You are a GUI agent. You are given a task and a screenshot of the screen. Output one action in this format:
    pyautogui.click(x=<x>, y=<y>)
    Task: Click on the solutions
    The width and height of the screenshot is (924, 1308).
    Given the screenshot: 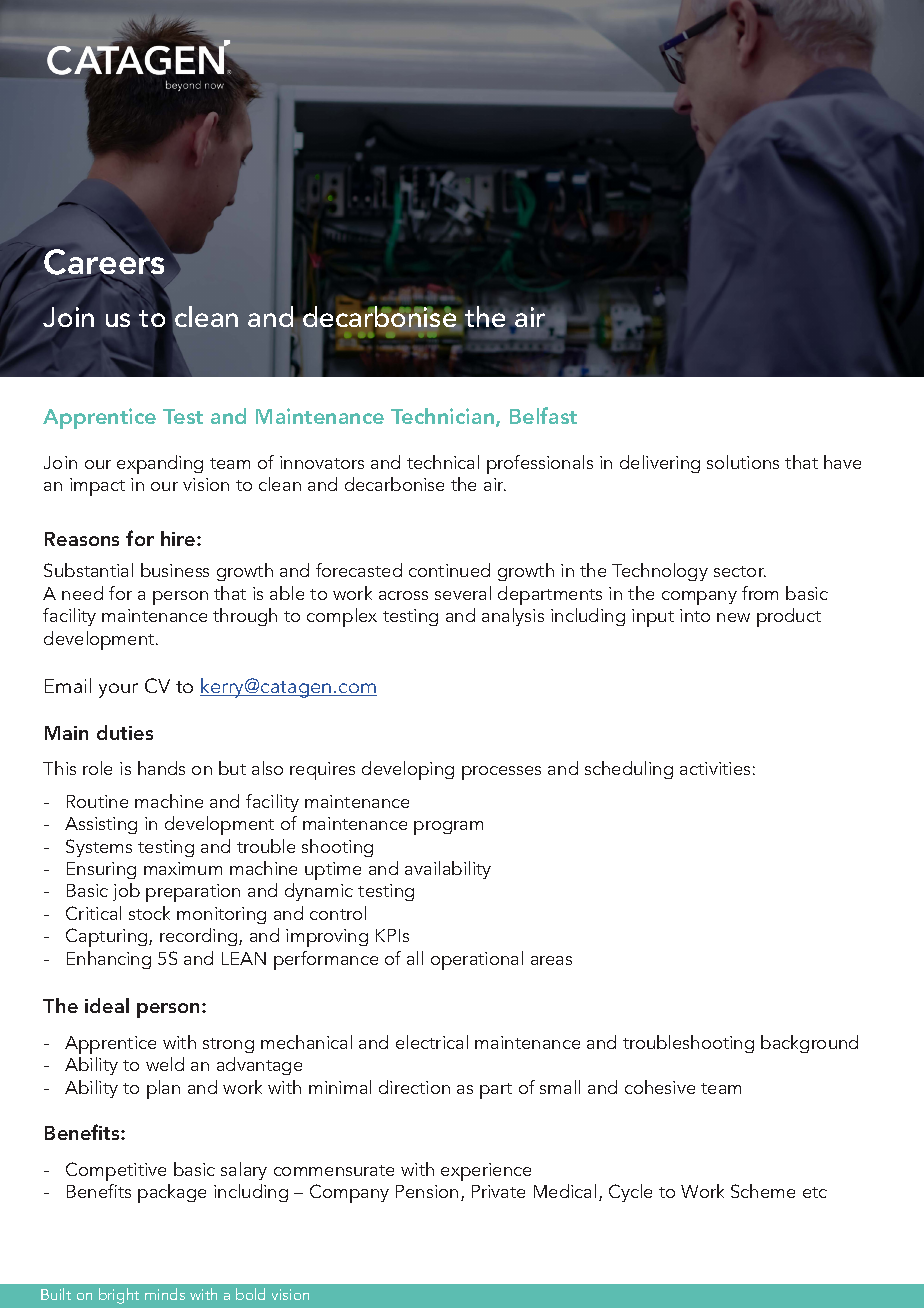 What is the action you would take?
    pyautogui.click(x=743, y=462)
